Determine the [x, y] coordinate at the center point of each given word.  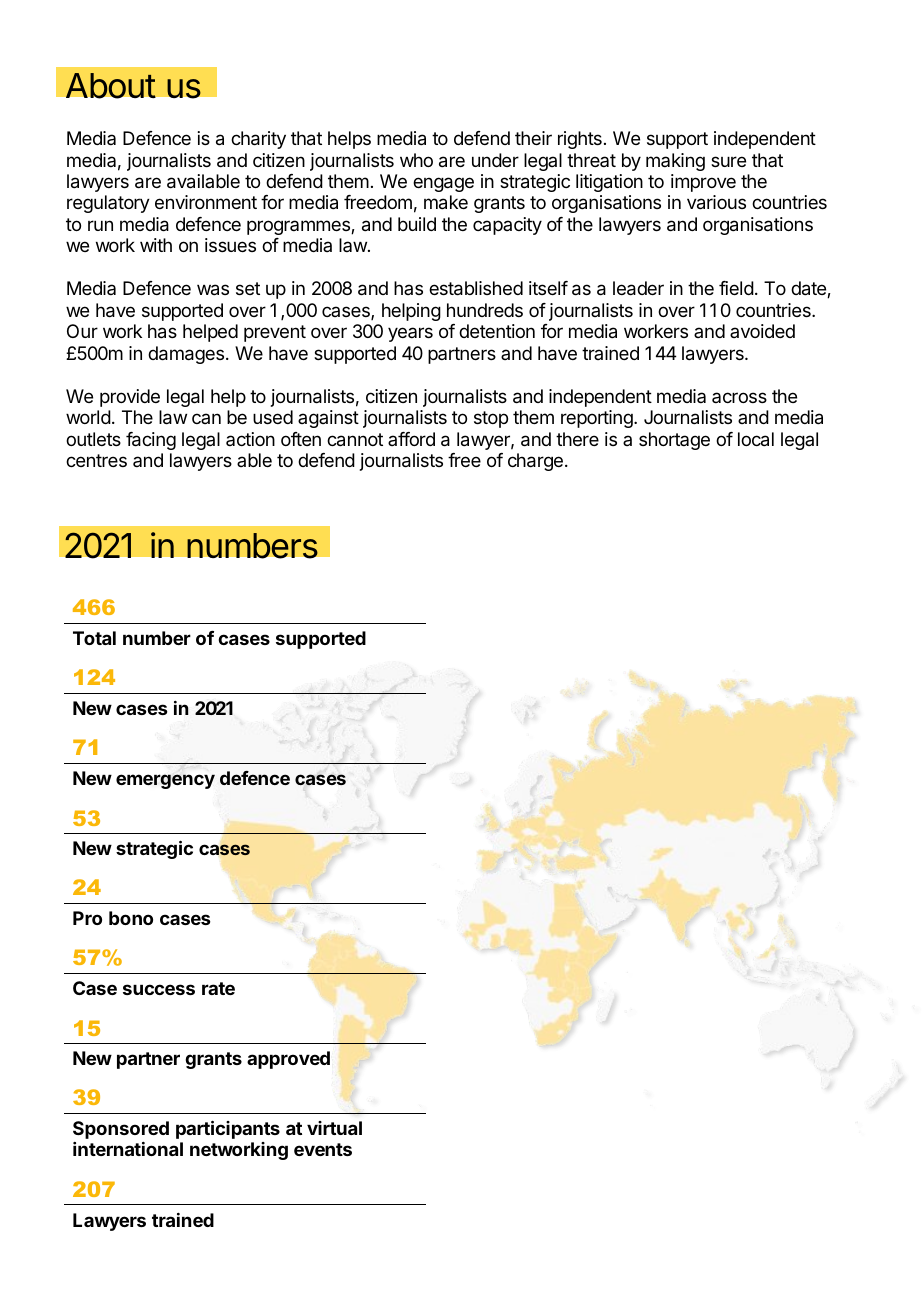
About [111, 86]
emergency [165, 781]
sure [728, 161]
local [756, 439]
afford [411, 439]
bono [131, 918]
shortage [674, 441]
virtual [334, 1128]
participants [228, 1129]
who [416, 160]
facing [151, 441]
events [323, 1149]
